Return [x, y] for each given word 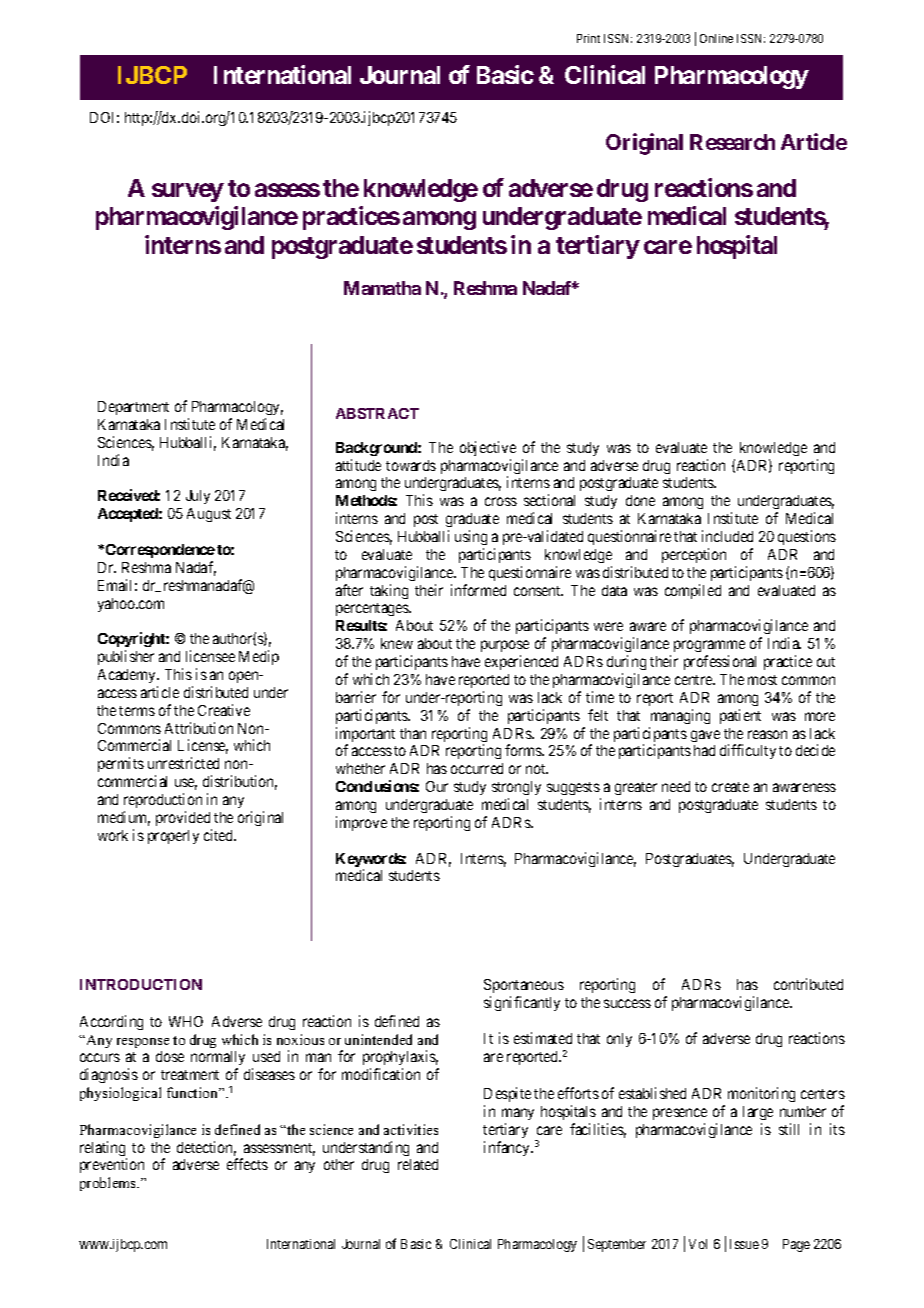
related [418, 1164]
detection [206, 1148]
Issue [744, 1244]
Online [716, 38]
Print [588, 38]
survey [188, 192]
